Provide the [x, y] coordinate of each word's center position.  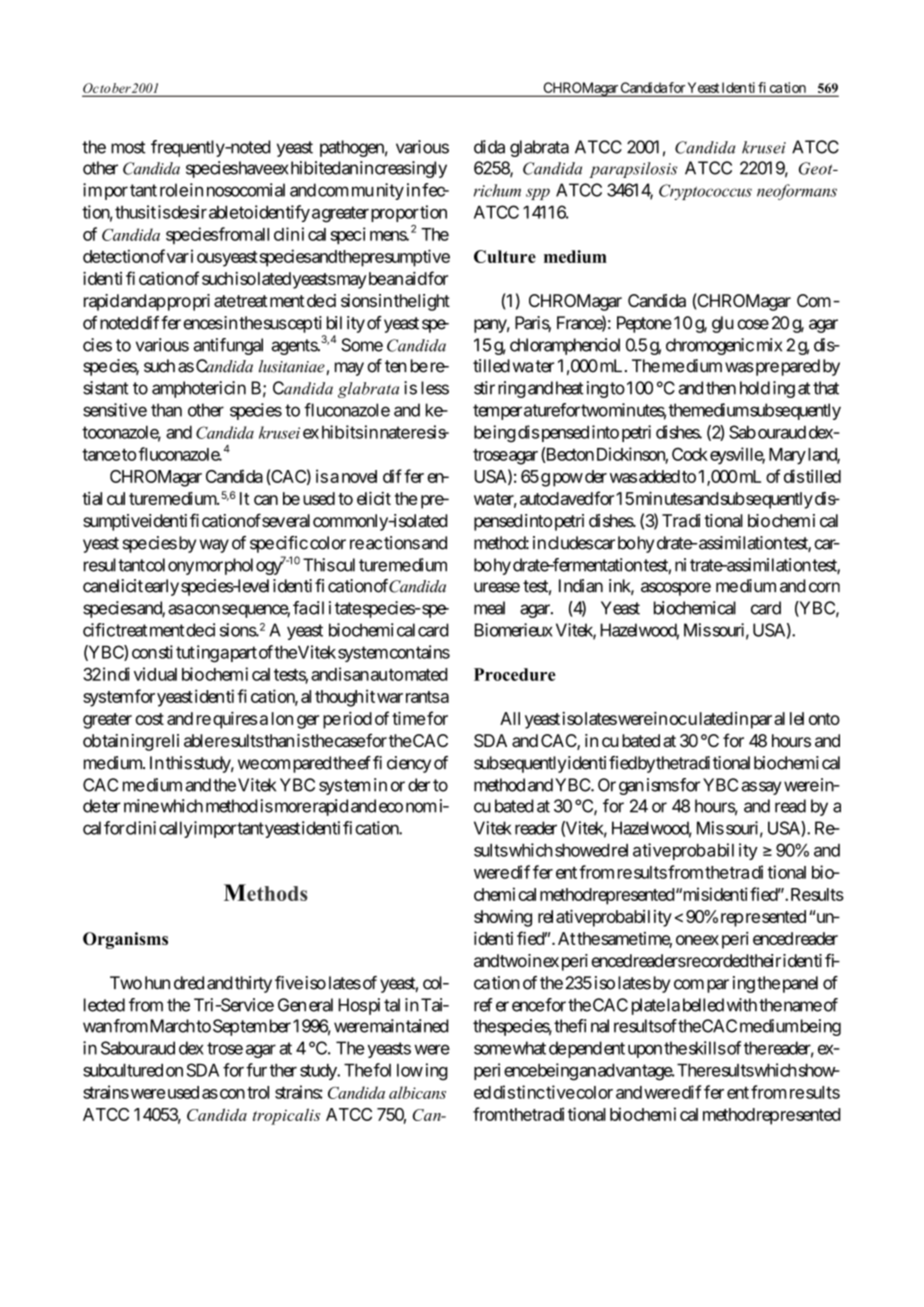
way [214, 546]
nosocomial [246, 190]
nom [421, 807]
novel [359, 476]
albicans [417, 1092]
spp [538, 194]
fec [434, 190]
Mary [787, 456]
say [770, 788]
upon [645, 1051]
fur [256, 1070]
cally [176, 829]
